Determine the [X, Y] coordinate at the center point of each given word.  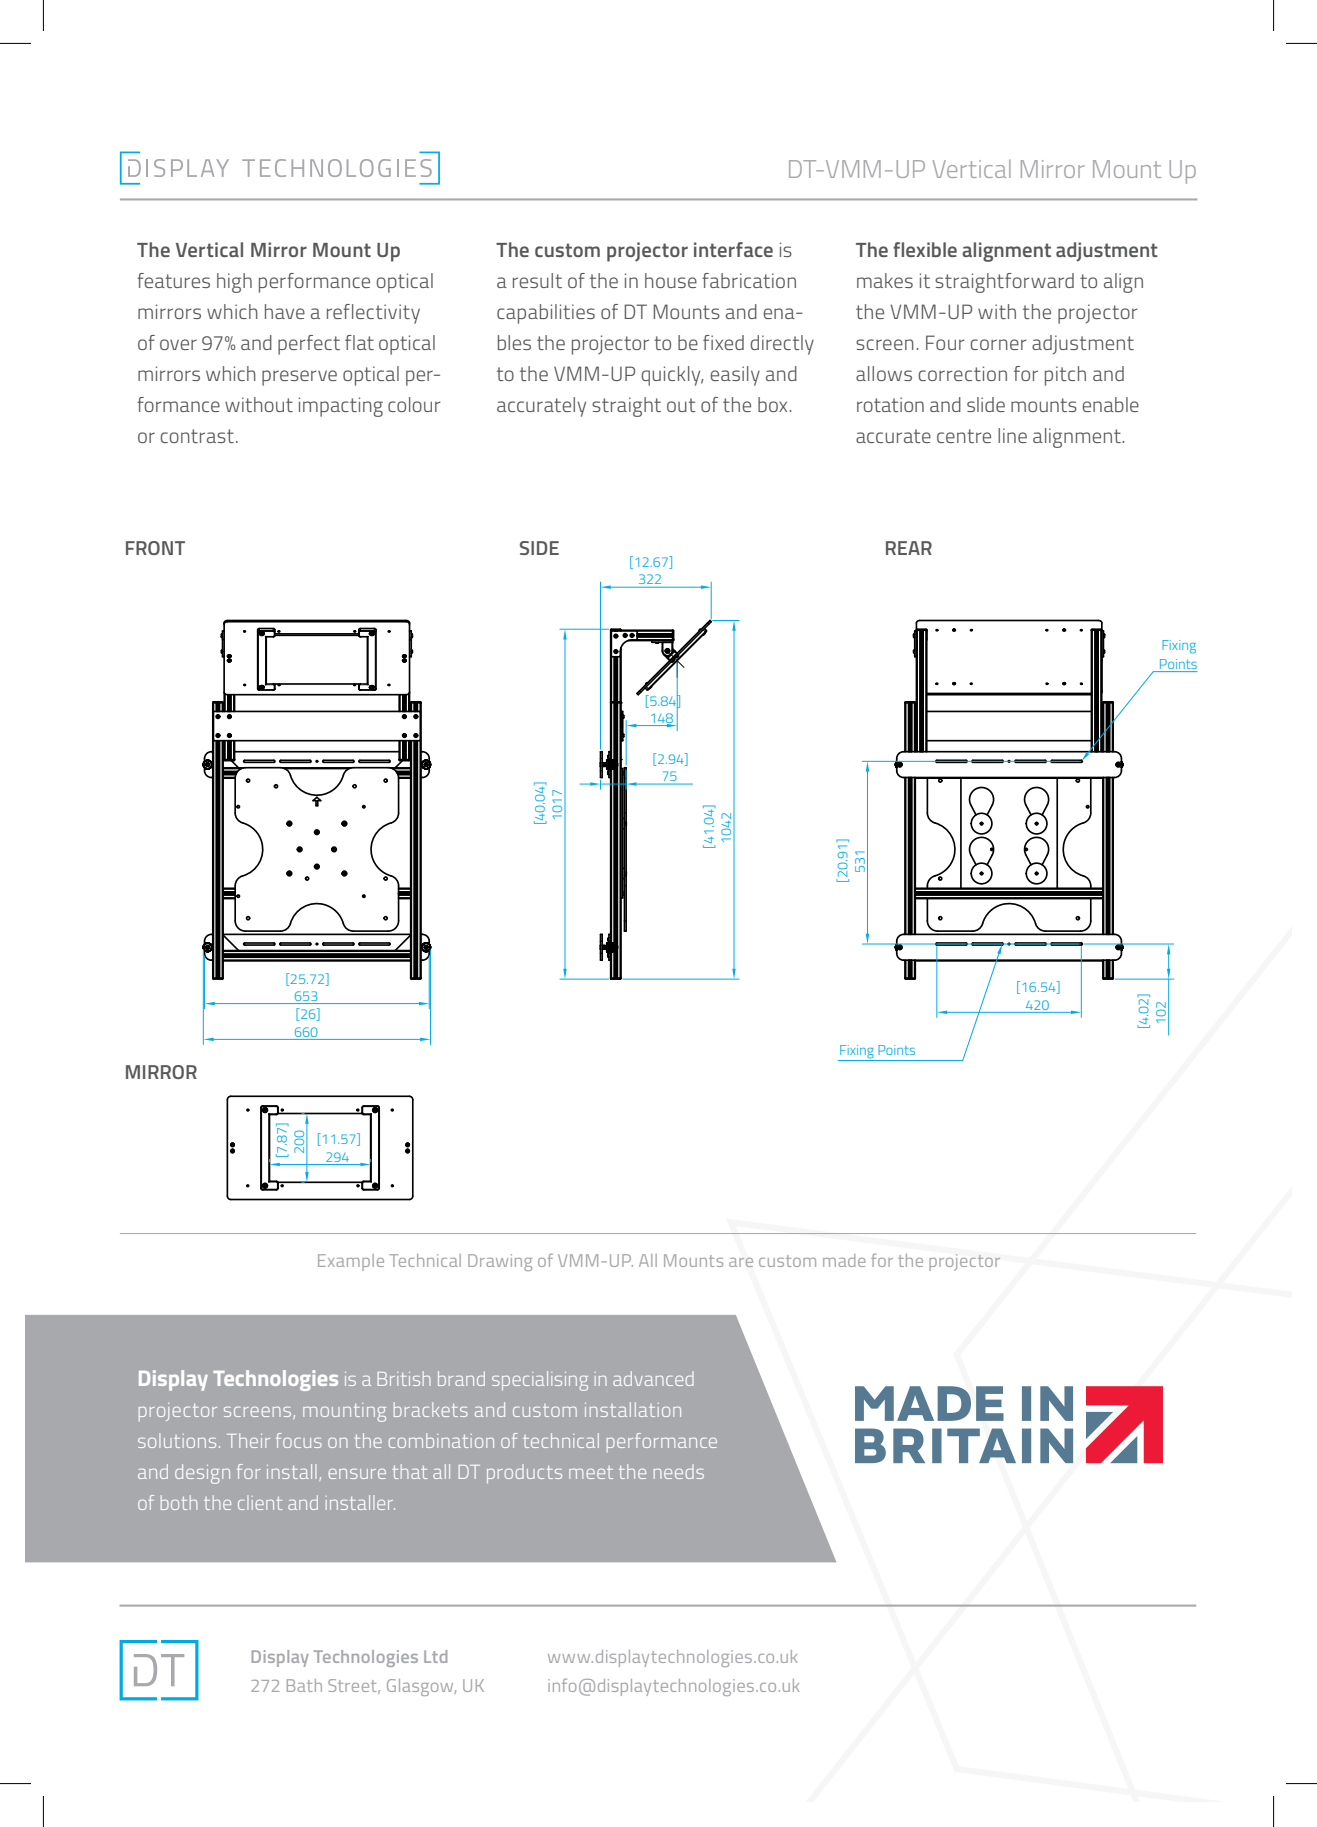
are [741, 1262]
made [844, 1260]
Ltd [435, 1656]
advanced [653, 1378]
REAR [909, 548]
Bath [304, 1685]
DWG [828, 1262]
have [285, 311]
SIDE [539, 548]
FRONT [155, 548]
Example [351, 1262]
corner [998, 344]
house [671, 280]
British [404, 1378]
